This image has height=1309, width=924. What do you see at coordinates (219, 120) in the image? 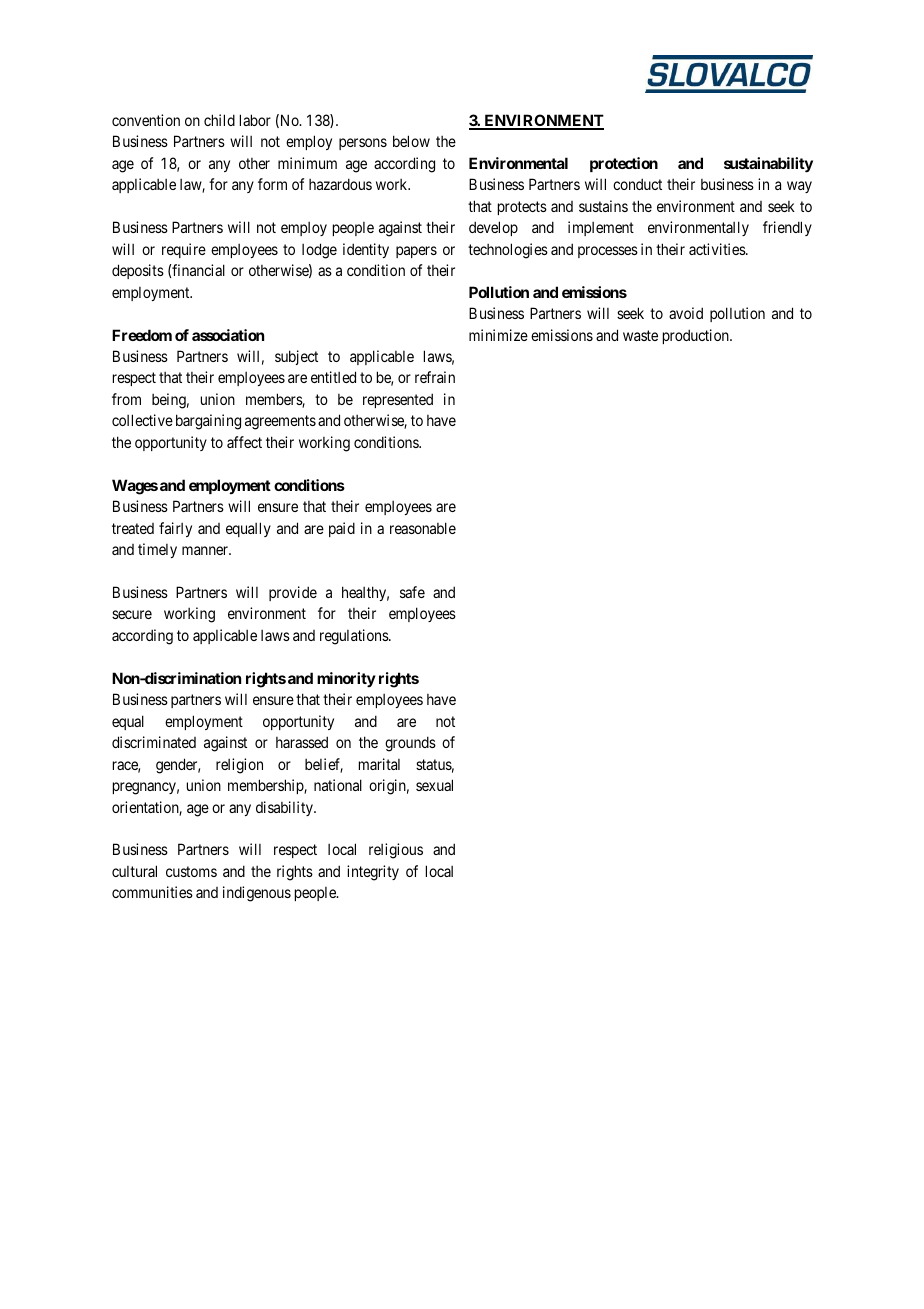
I see `child` at bounding box center [219, 120].
